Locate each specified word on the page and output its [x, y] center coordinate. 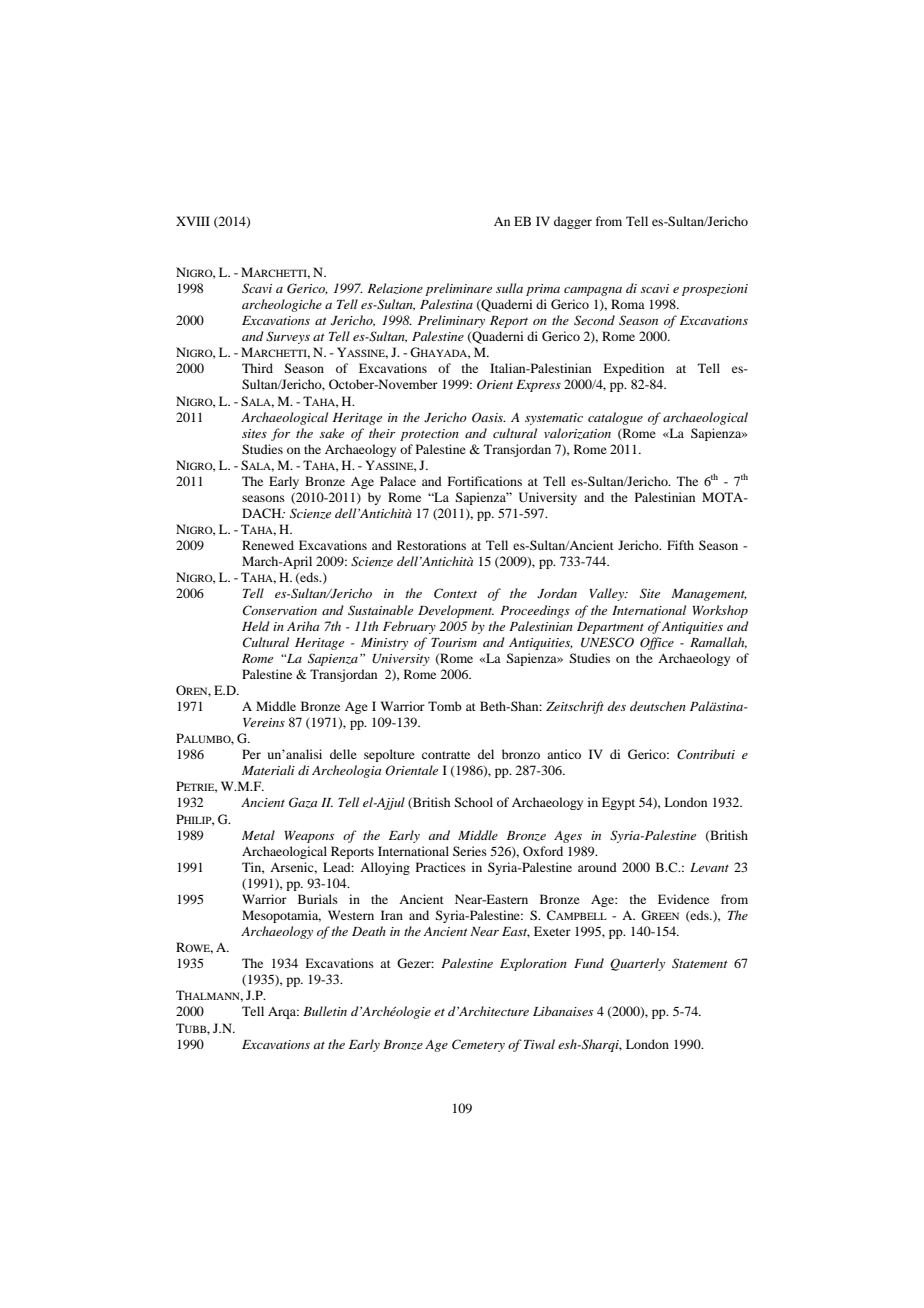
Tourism [454, 642]
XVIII [193, 221]
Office [657, 643]
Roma [628, 304]
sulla [509, 288]
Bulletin [325, 1011]
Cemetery [478, 1045]
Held [256, 626]
